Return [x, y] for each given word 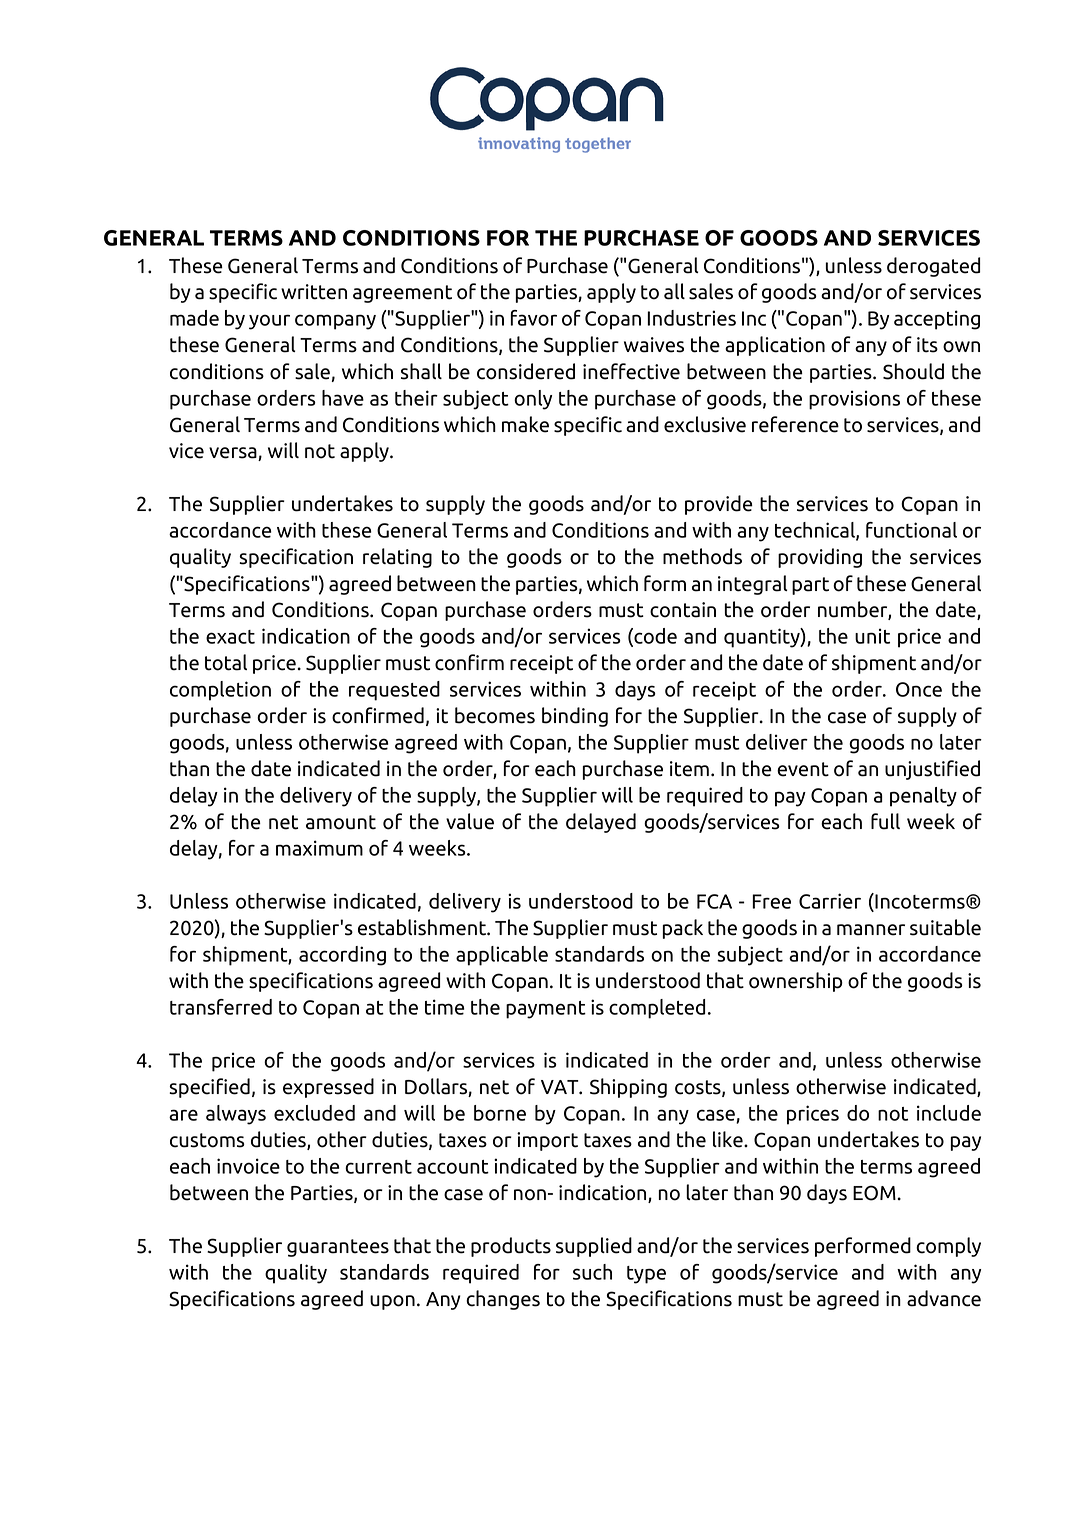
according [342, 956]
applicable [502, 956]
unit [872, 636]
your [269, 322]
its [927, 345]
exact [230, 637]
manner [871, 930]
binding [575, 717]
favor [534, 318]
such [592, 1272]
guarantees [338, 1248]
